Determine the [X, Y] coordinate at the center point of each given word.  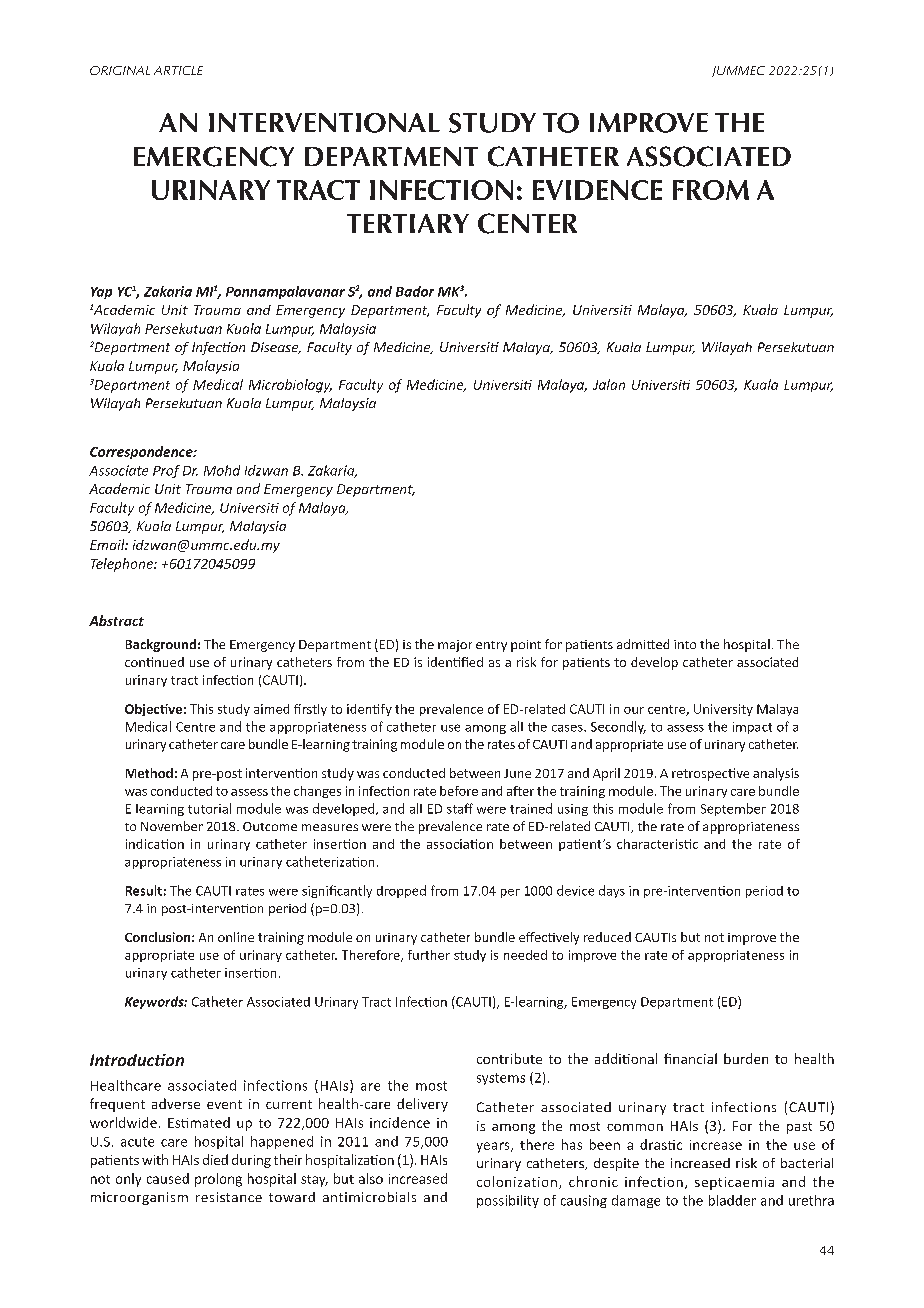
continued [154, 662]
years [494, 1147]
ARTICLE [178, 70]
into [685, 644]
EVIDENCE [597, 190]
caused [168, 1178]
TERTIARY [408, 223]
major [455, 646]
